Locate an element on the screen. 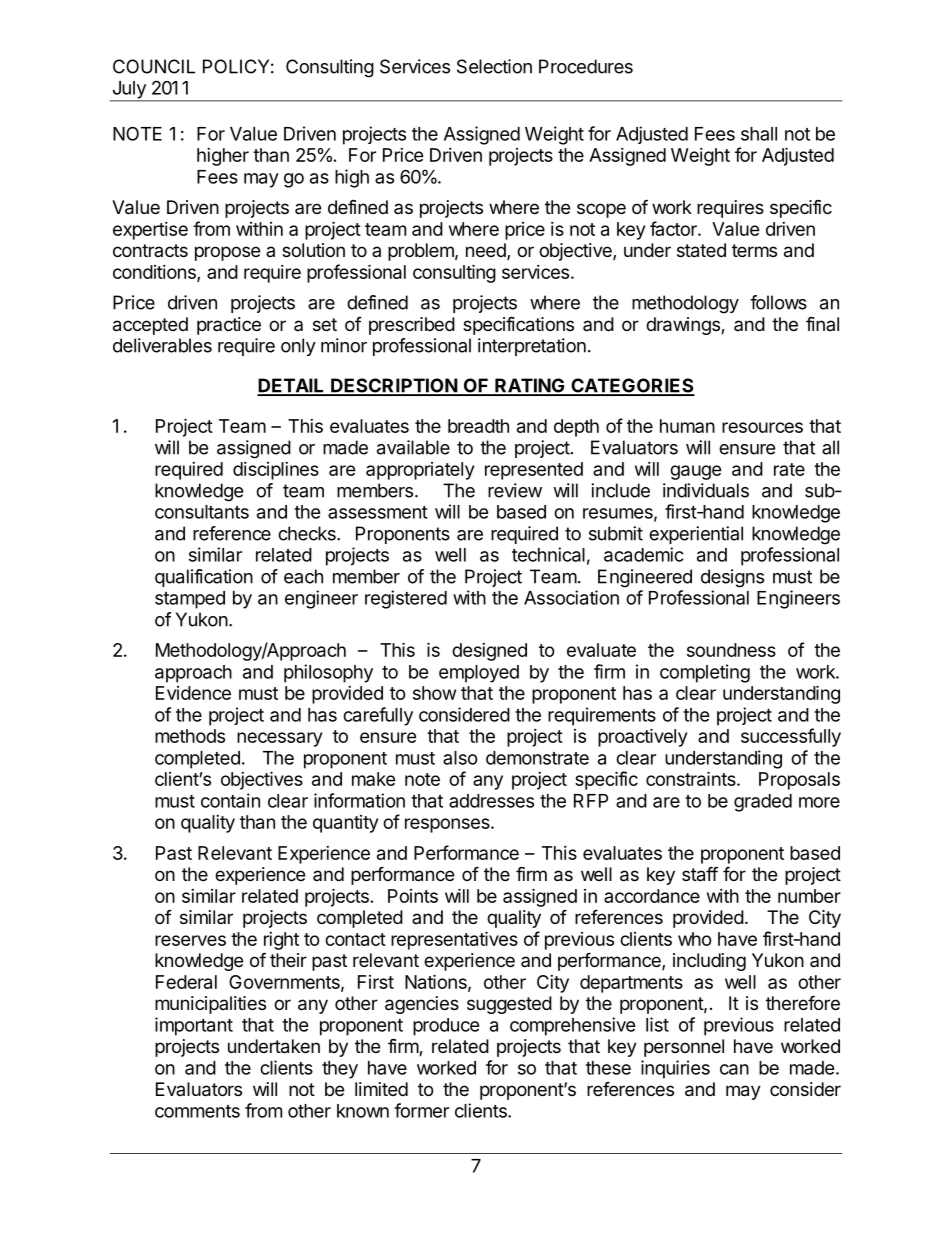  comments is located at coordinates (197, 1111).
